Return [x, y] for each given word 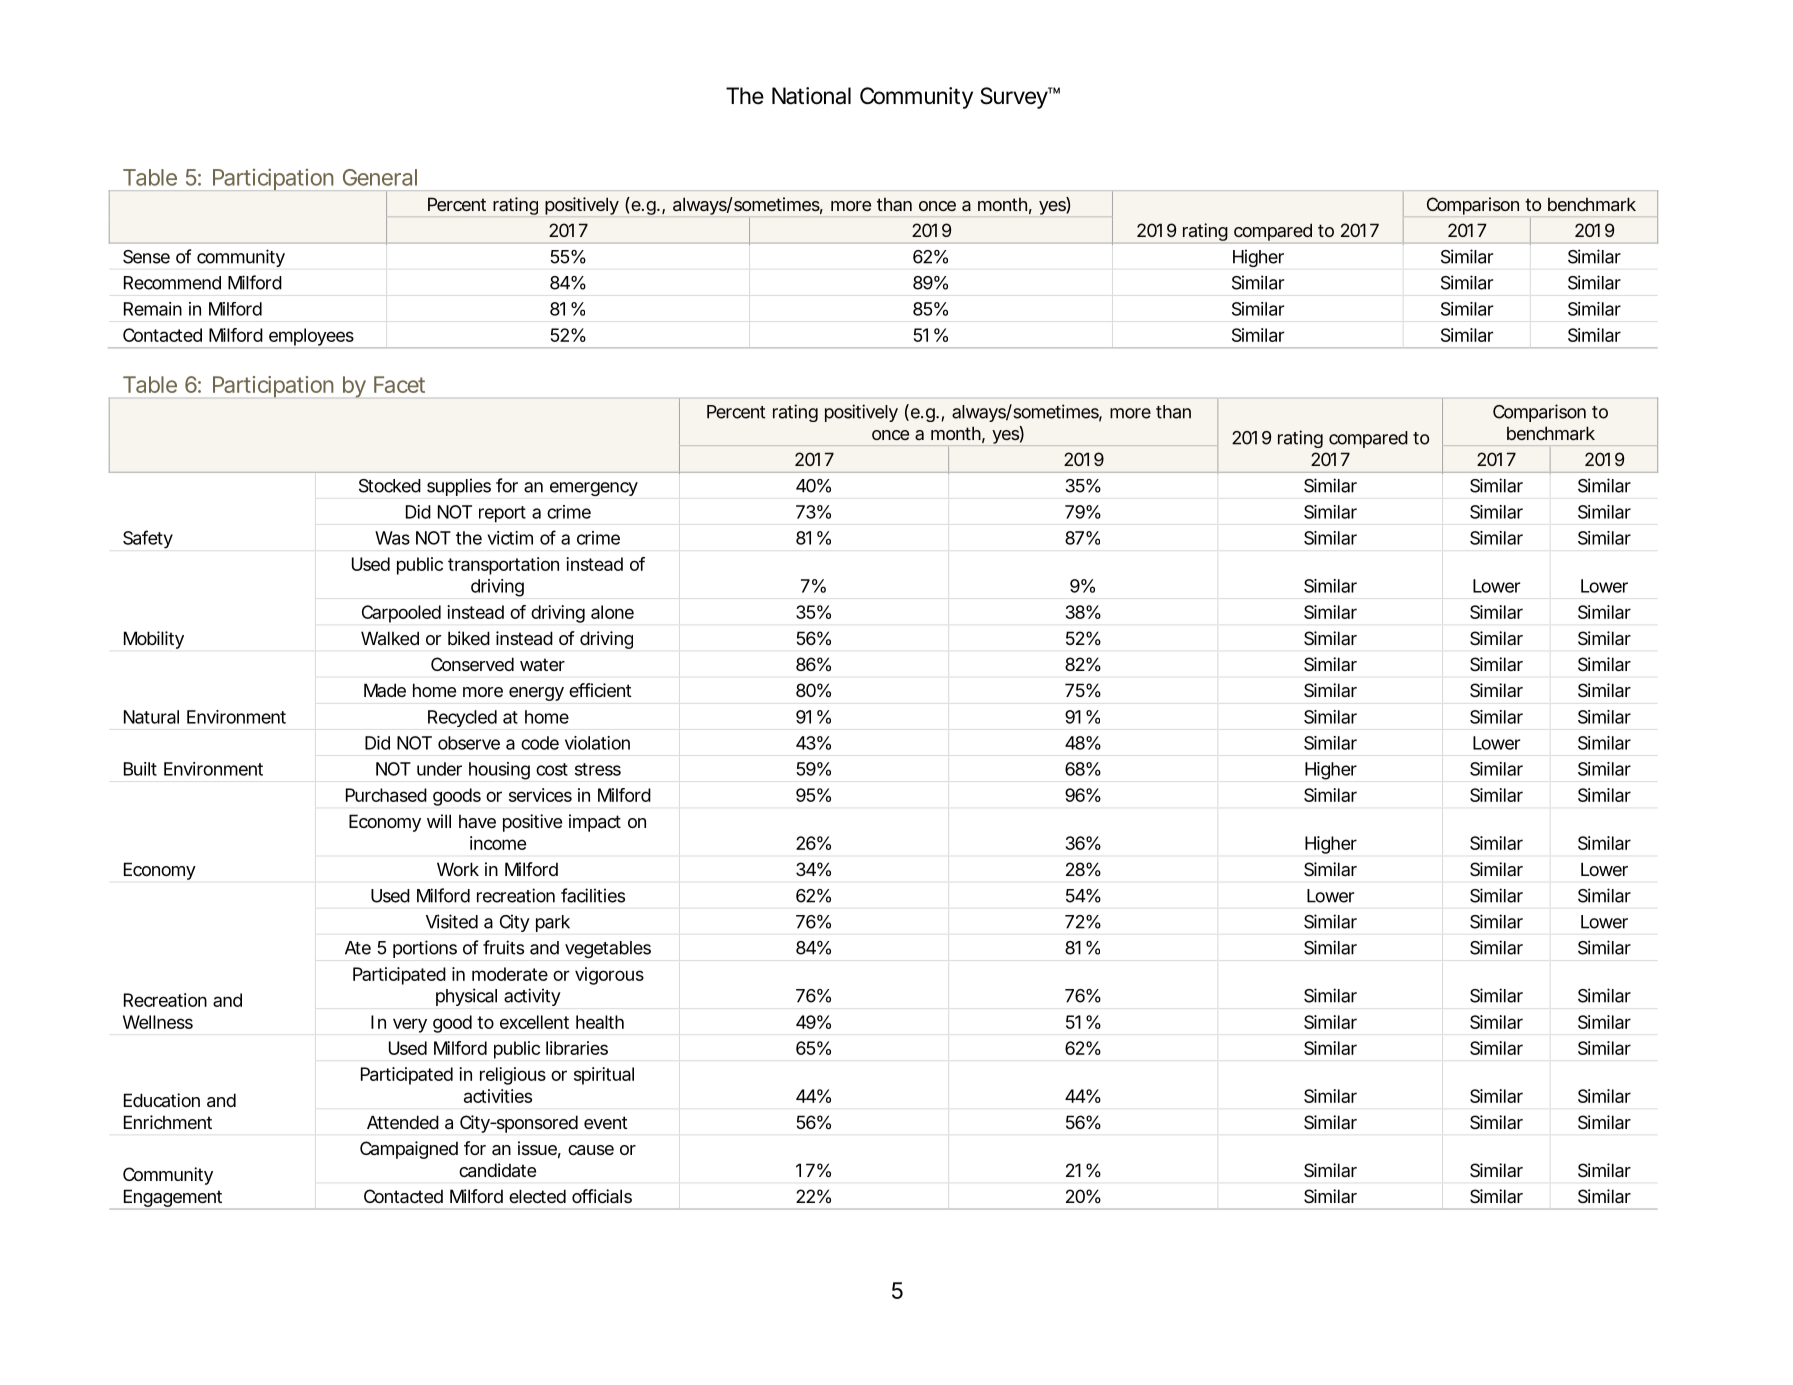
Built [140, 769]
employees [311, 338]
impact [595, 823]
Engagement [173, 1199]
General [380, 177]
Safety [148, 539]
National [811, 96]
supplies [459, 487]
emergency [594, 489]
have [477, 821]
